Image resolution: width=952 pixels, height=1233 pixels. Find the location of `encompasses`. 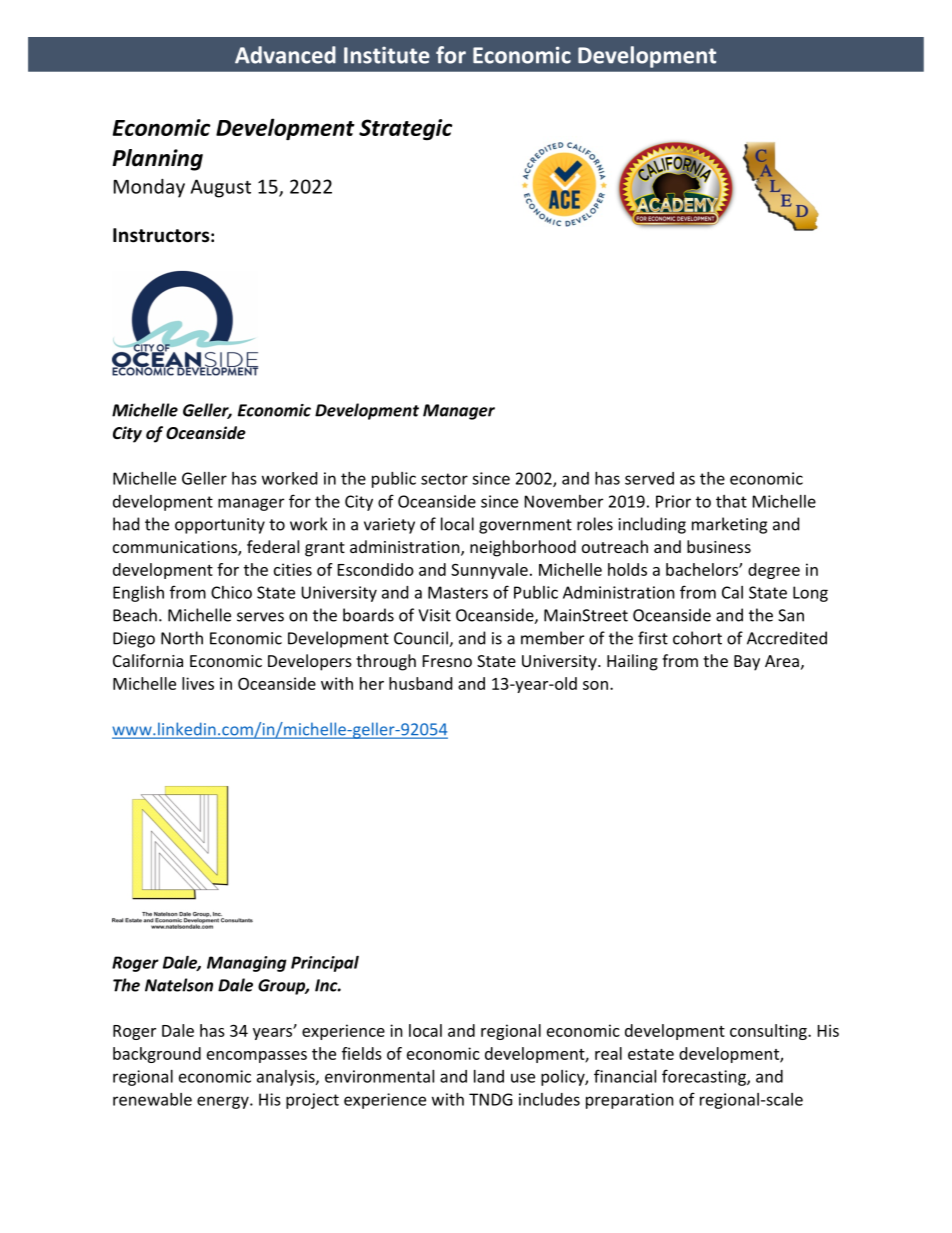

encompasses is located at coordinates (257, 1057).
